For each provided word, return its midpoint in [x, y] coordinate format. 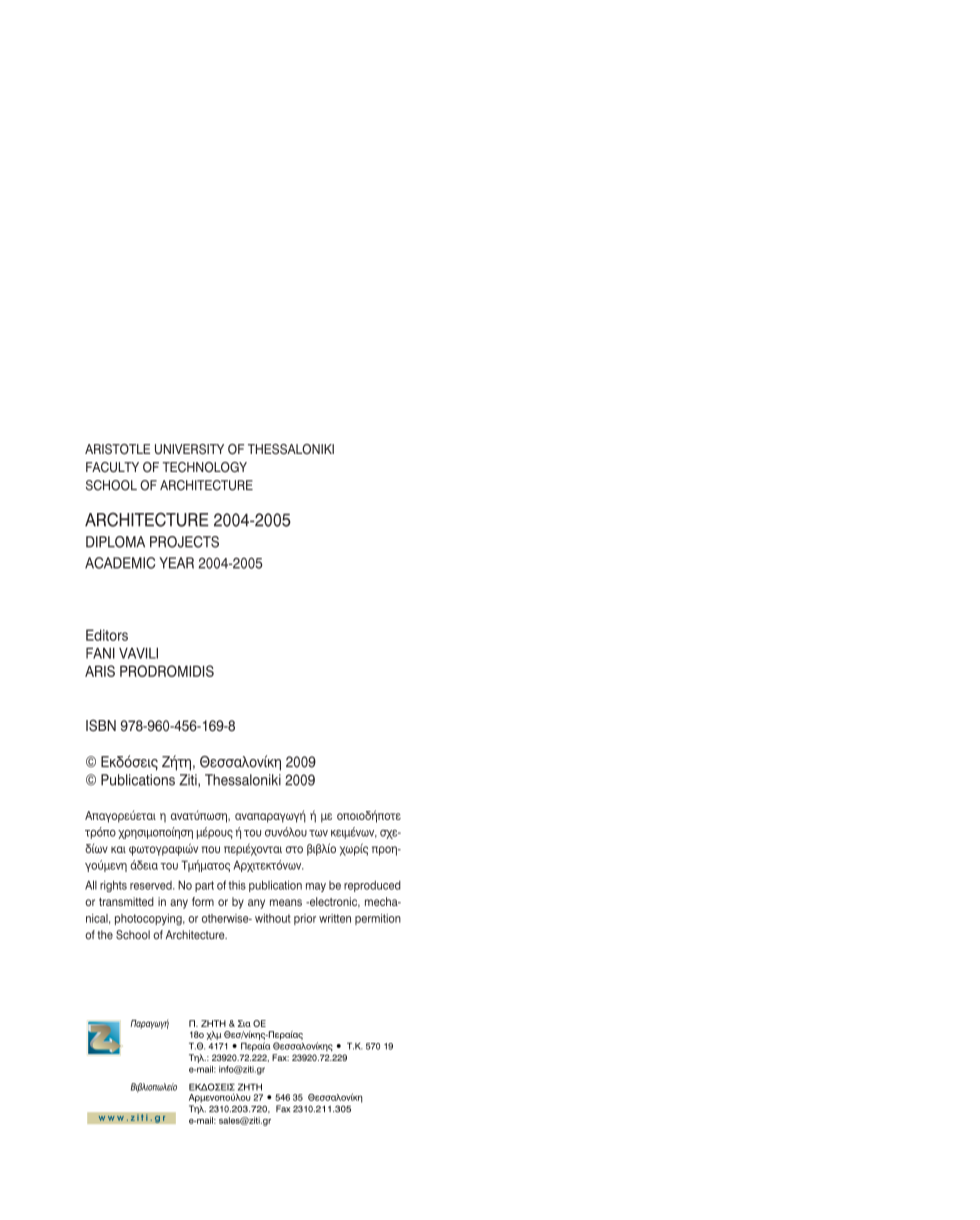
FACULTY [112, 467]
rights [113, 886]
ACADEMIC [120, 563]
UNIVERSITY [189, 449]
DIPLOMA [115, 542]
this [237, 885]
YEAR [176, 563]
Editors [107, 635]
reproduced [372, 886]
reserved [152, 885]
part [204, 886]
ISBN [101, 725]
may [316, 887]
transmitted [126, 901]
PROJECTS [184, 542]
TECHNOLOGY [204, 467]
